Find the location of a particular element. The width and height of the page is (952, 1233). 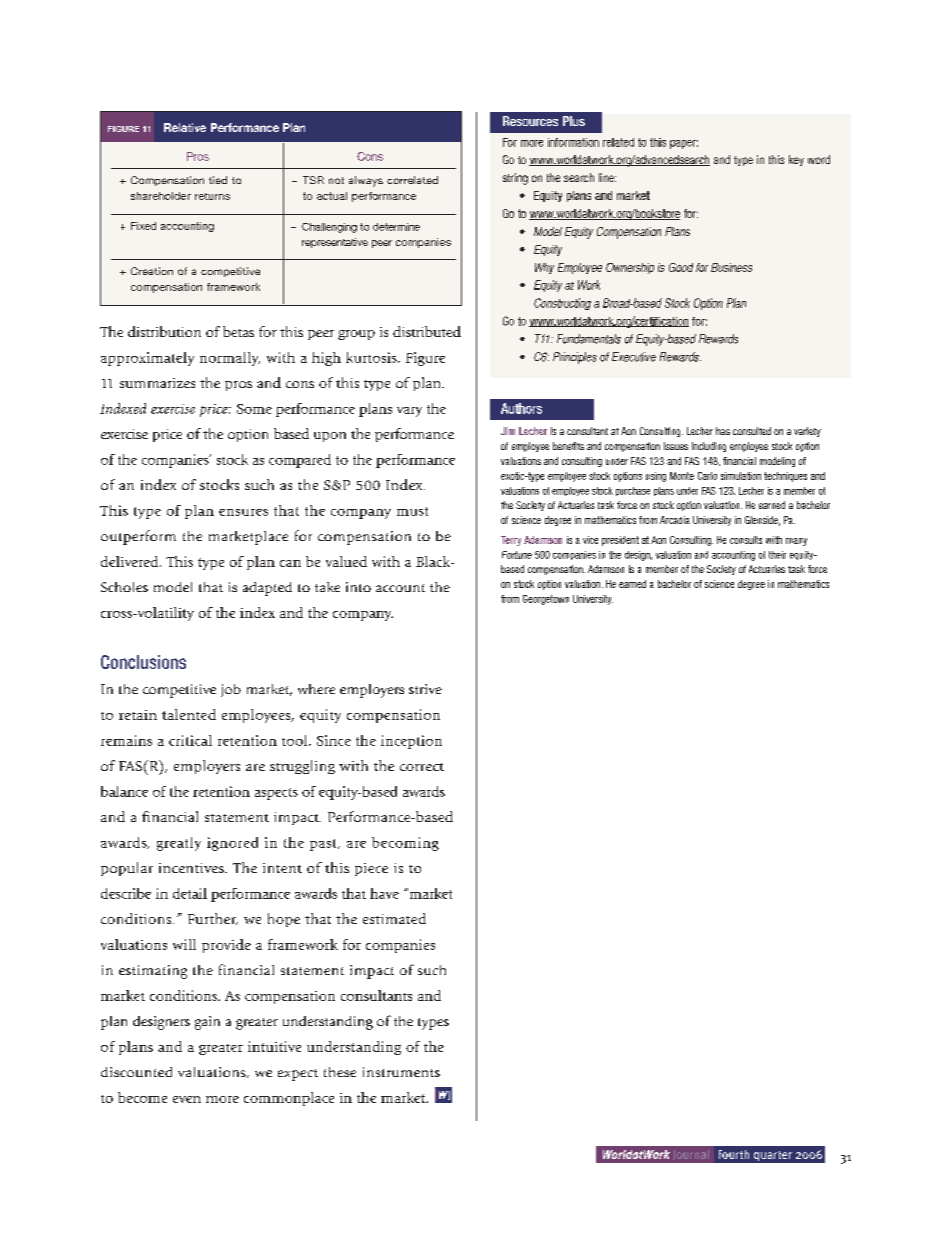

Conclusions is located at coordinates (143, 662).
